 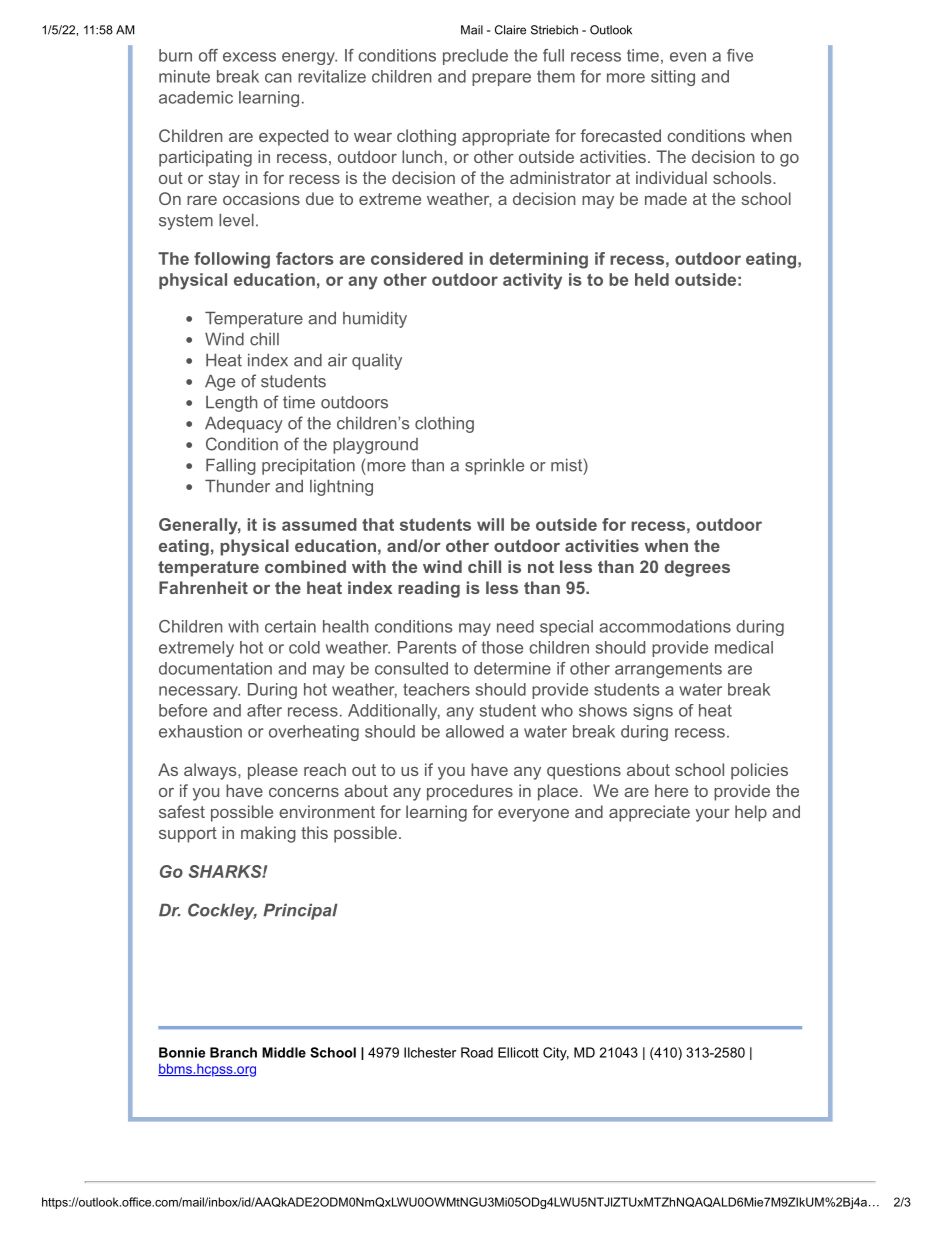 I want to click on held, so click(x=652, y=279).
